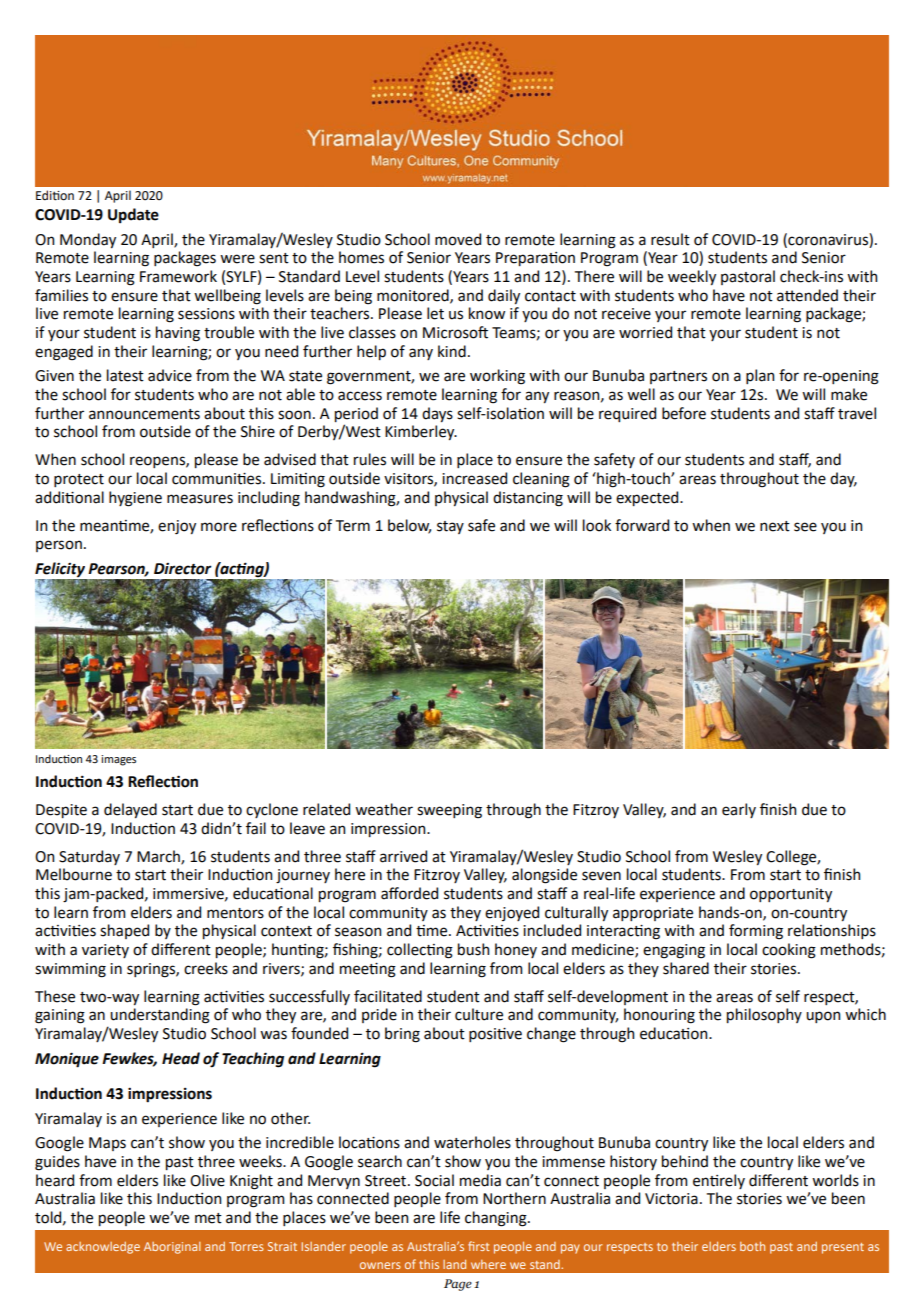 Image resolution: width=924 pixels, height=1308 pixels. Describe the element at coordinates (739, 810) in the screenshot. I see `early` at that location.
